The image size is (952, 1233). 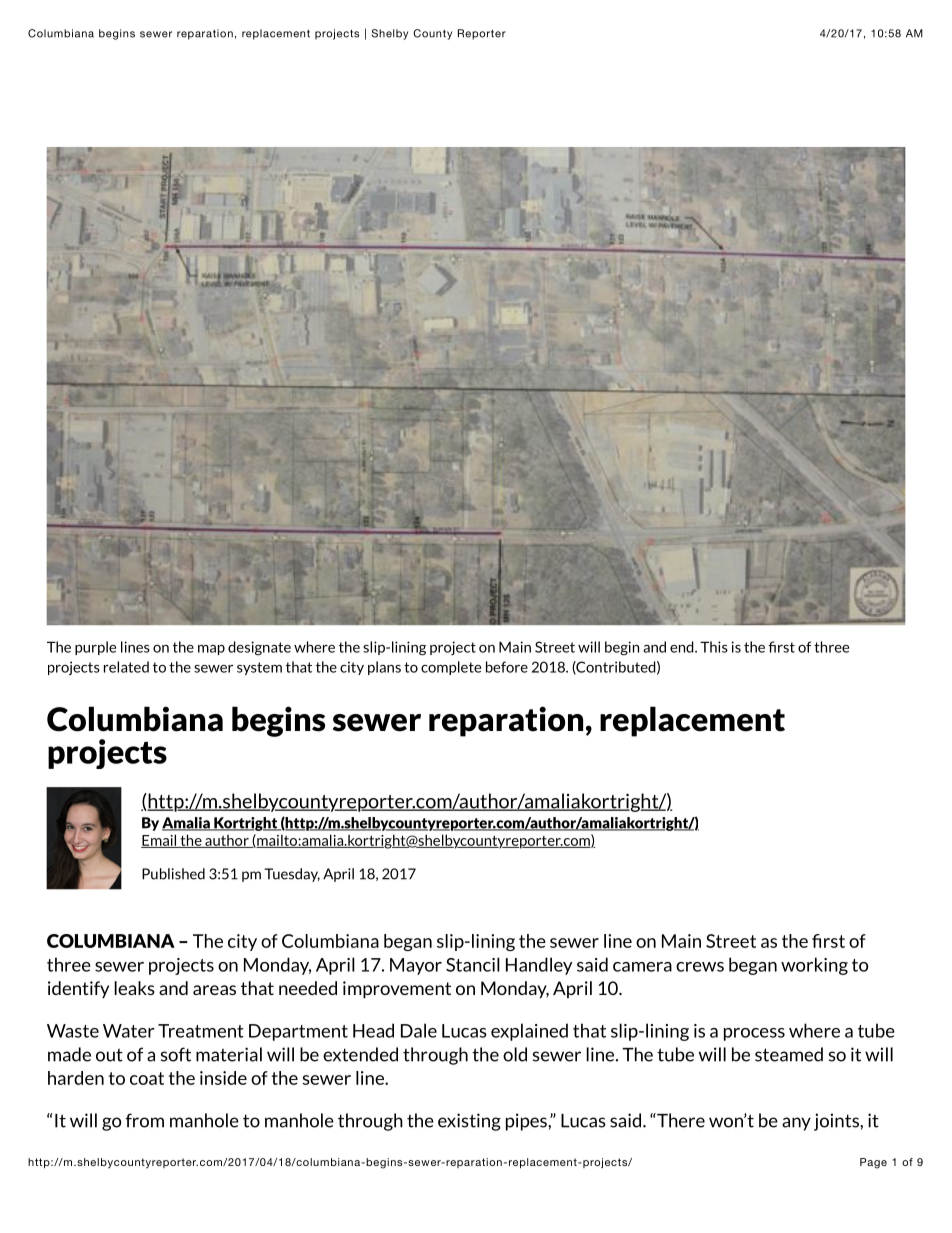 I want to click on Mayor, so click(x=416, y=966).
